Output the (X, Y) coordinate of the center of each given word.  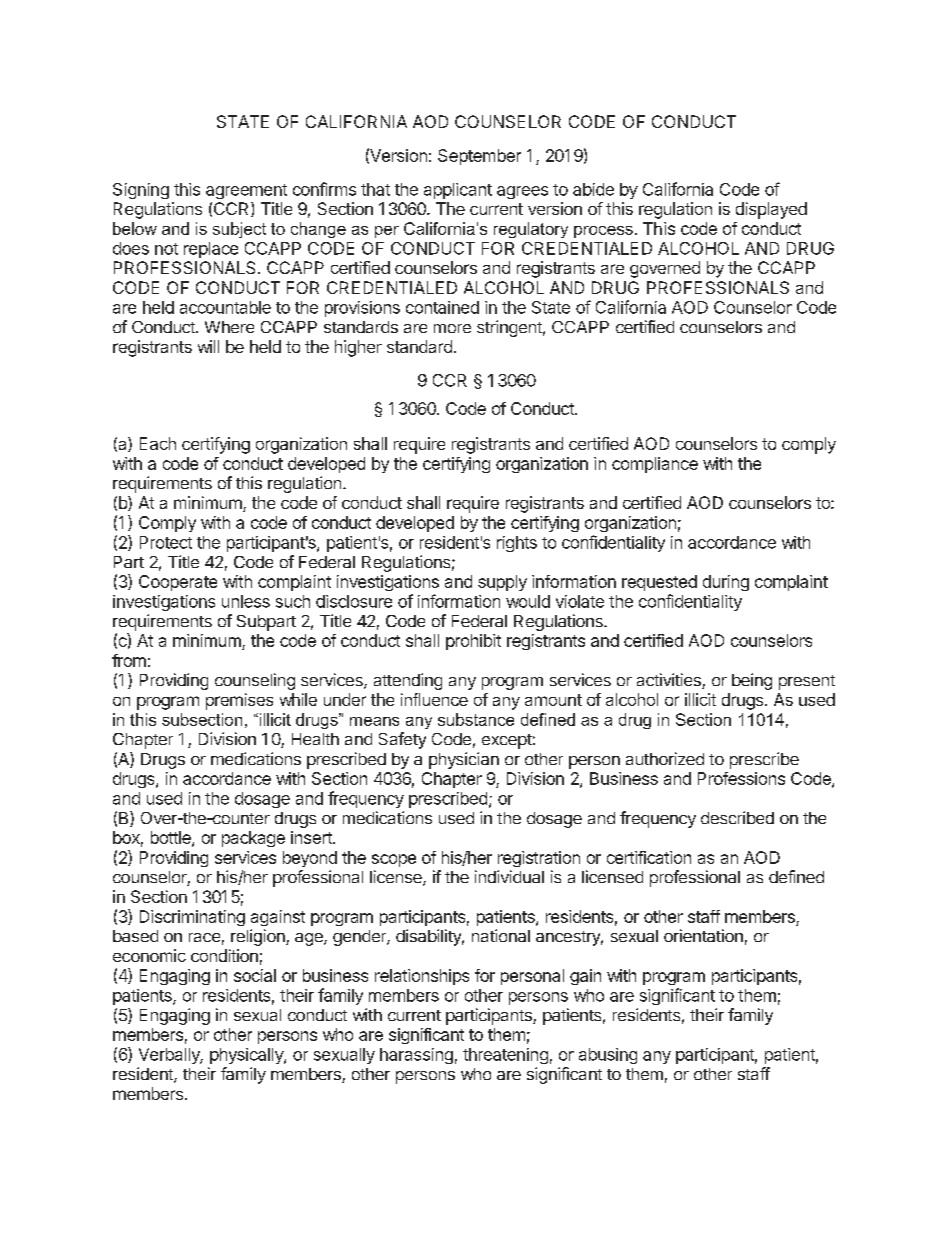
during (726, 583)
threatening (505, 1056)
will (208, 346)
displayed (771, 210)
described (737, 817)
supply (502, 583)
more (452, 328)
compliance (655, 465)
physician (464, 760)
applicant (458, 191)
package (253, 839)
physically (247, 1056)
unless (246, 601)
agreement (246, 191)
